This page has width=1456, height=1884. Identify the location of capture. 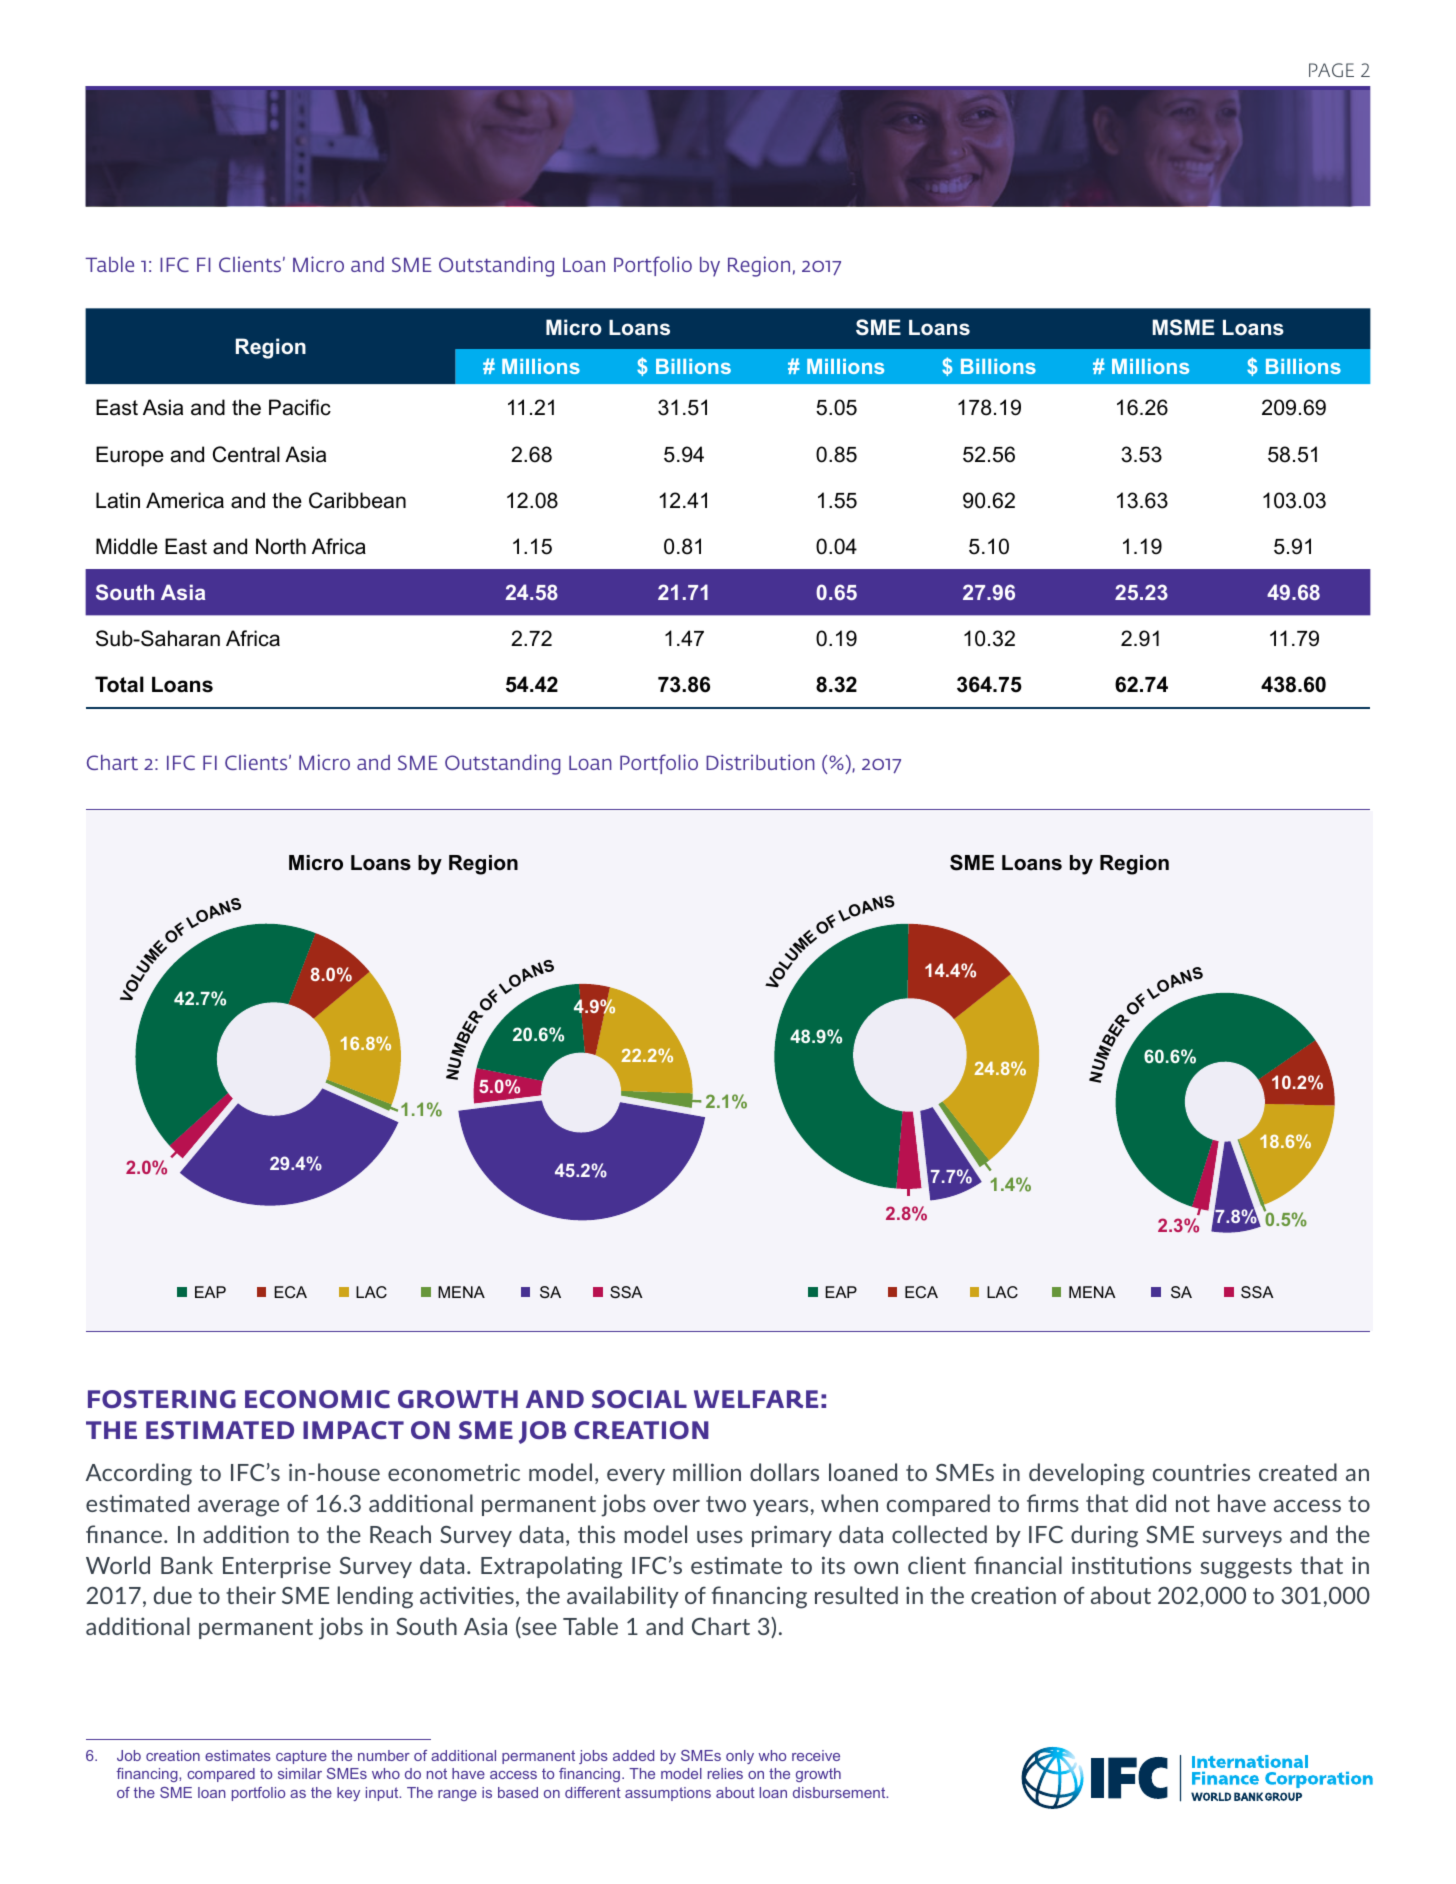
(301, 1757).
